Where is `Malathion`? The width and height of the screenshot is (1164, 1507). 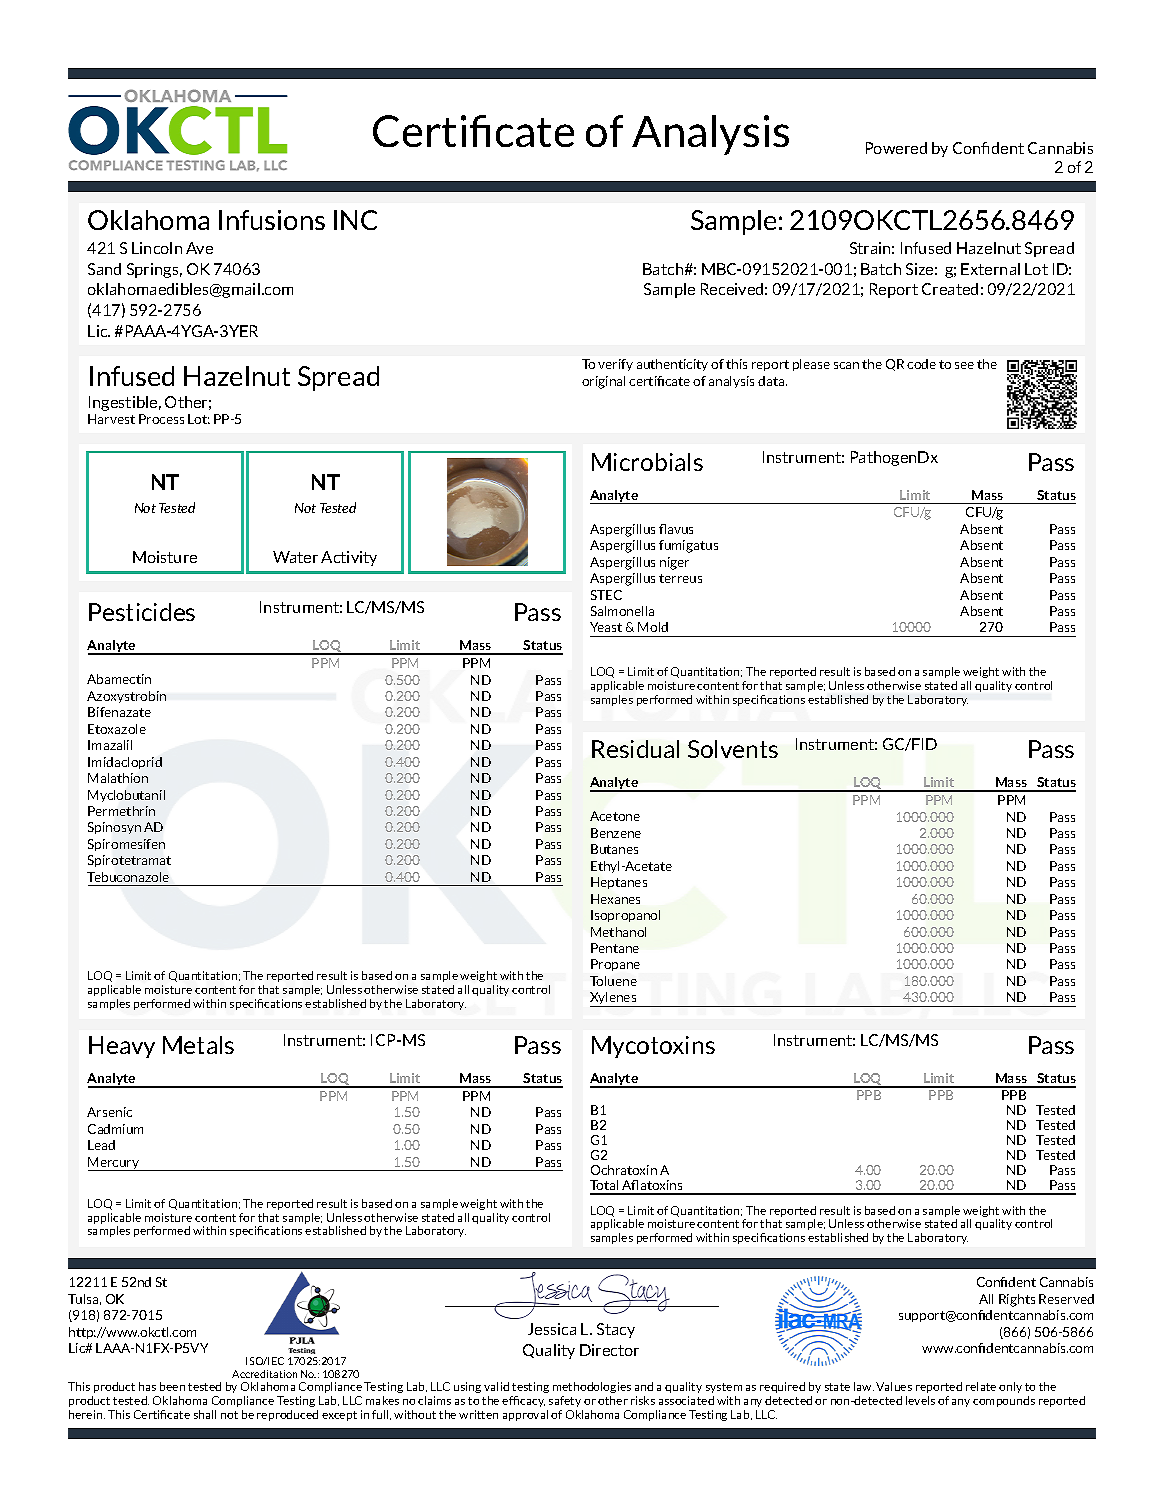 Malathion is located at coordinates (118, 778).
